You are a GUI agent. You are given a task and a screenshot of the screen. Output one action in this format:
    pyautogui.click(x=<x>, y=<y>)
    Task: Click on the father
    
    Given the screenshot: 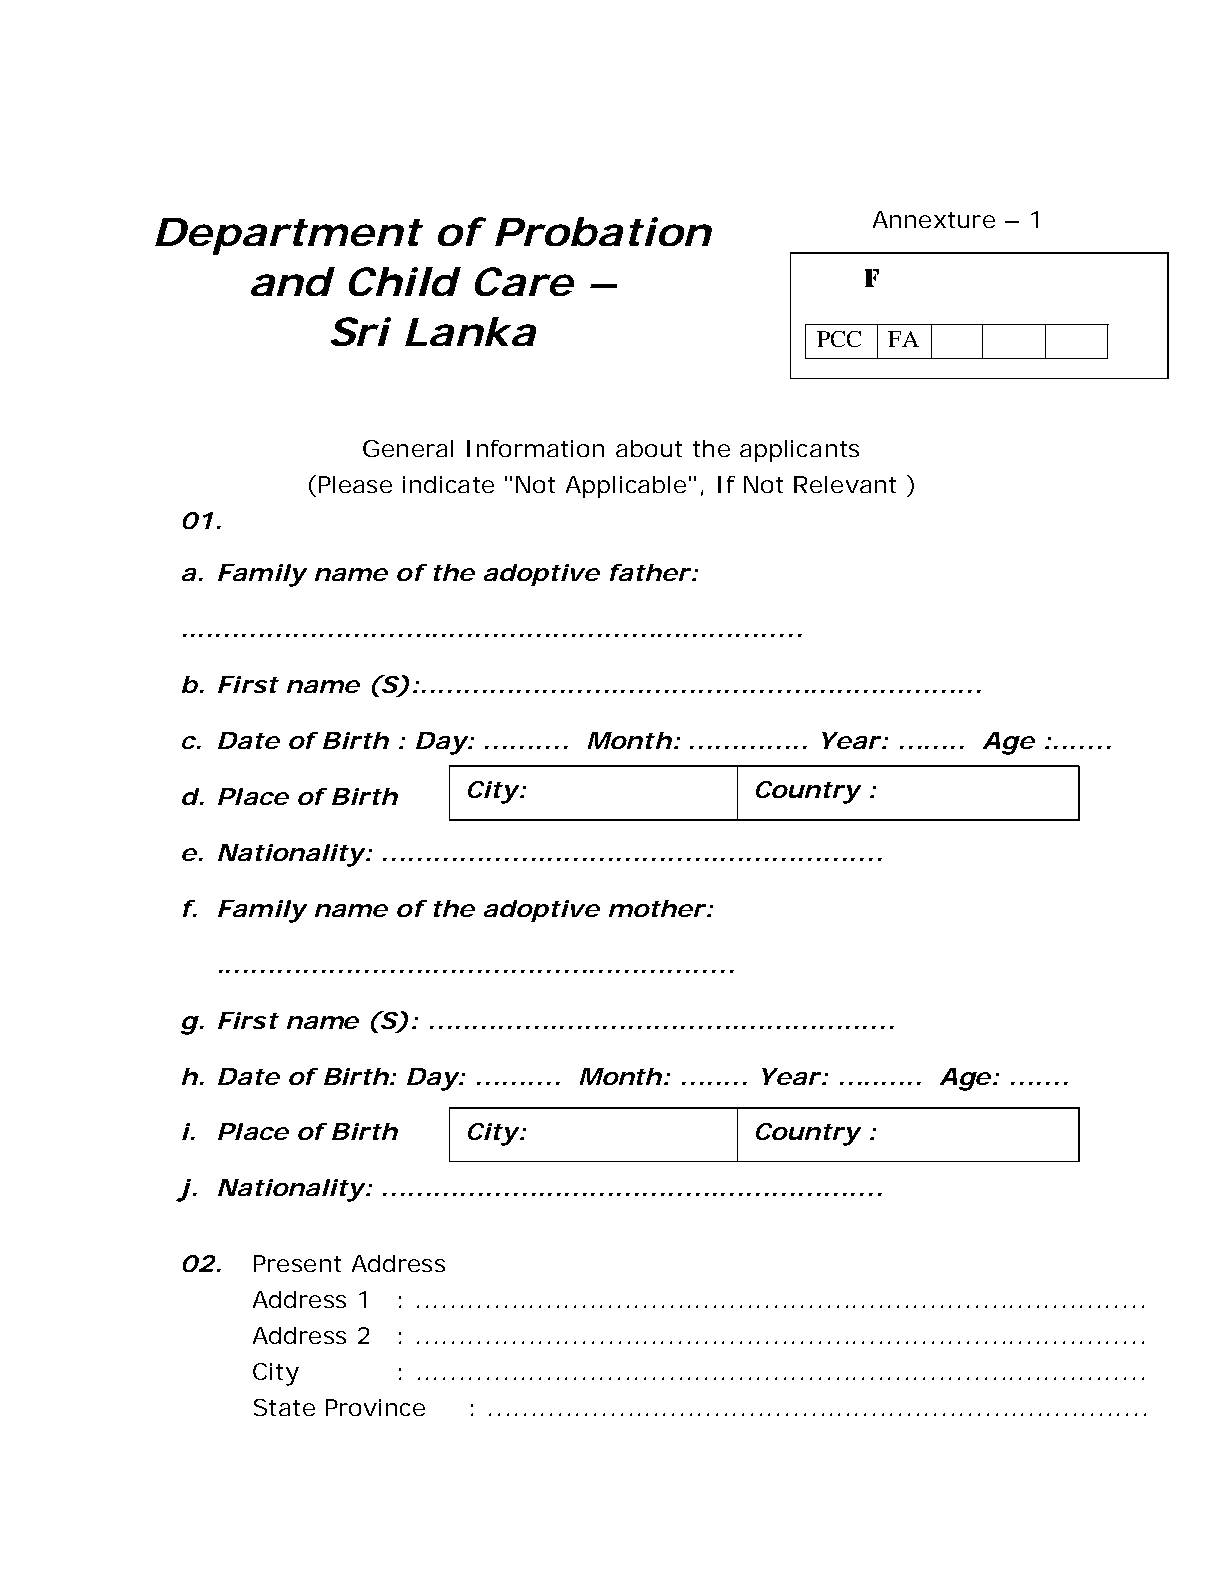 What is the action you would take?
    pyautogui.click(x=650, y=572)
